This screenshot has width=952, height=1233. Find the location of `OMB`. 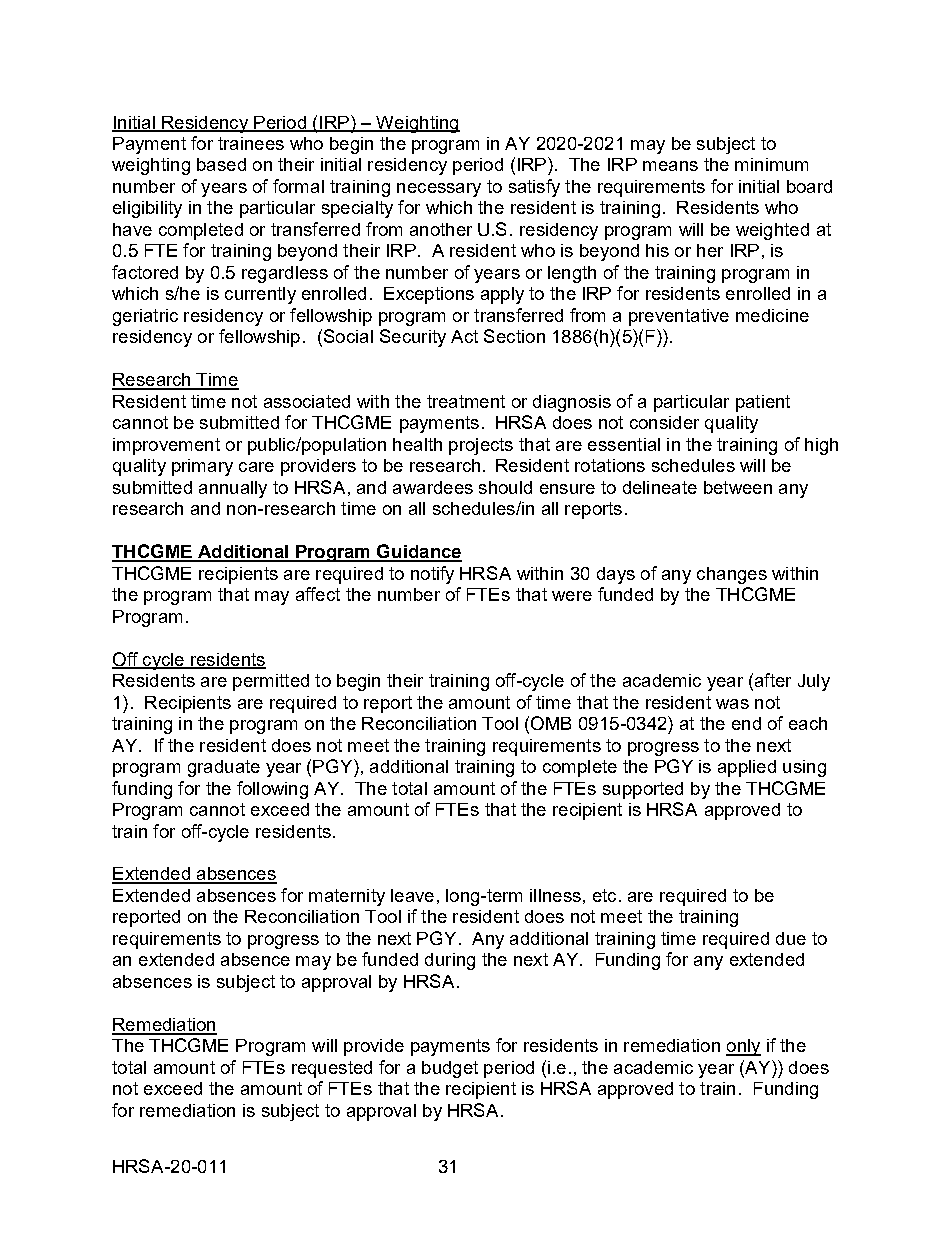

OMB is located at coordinates (551, 723).
